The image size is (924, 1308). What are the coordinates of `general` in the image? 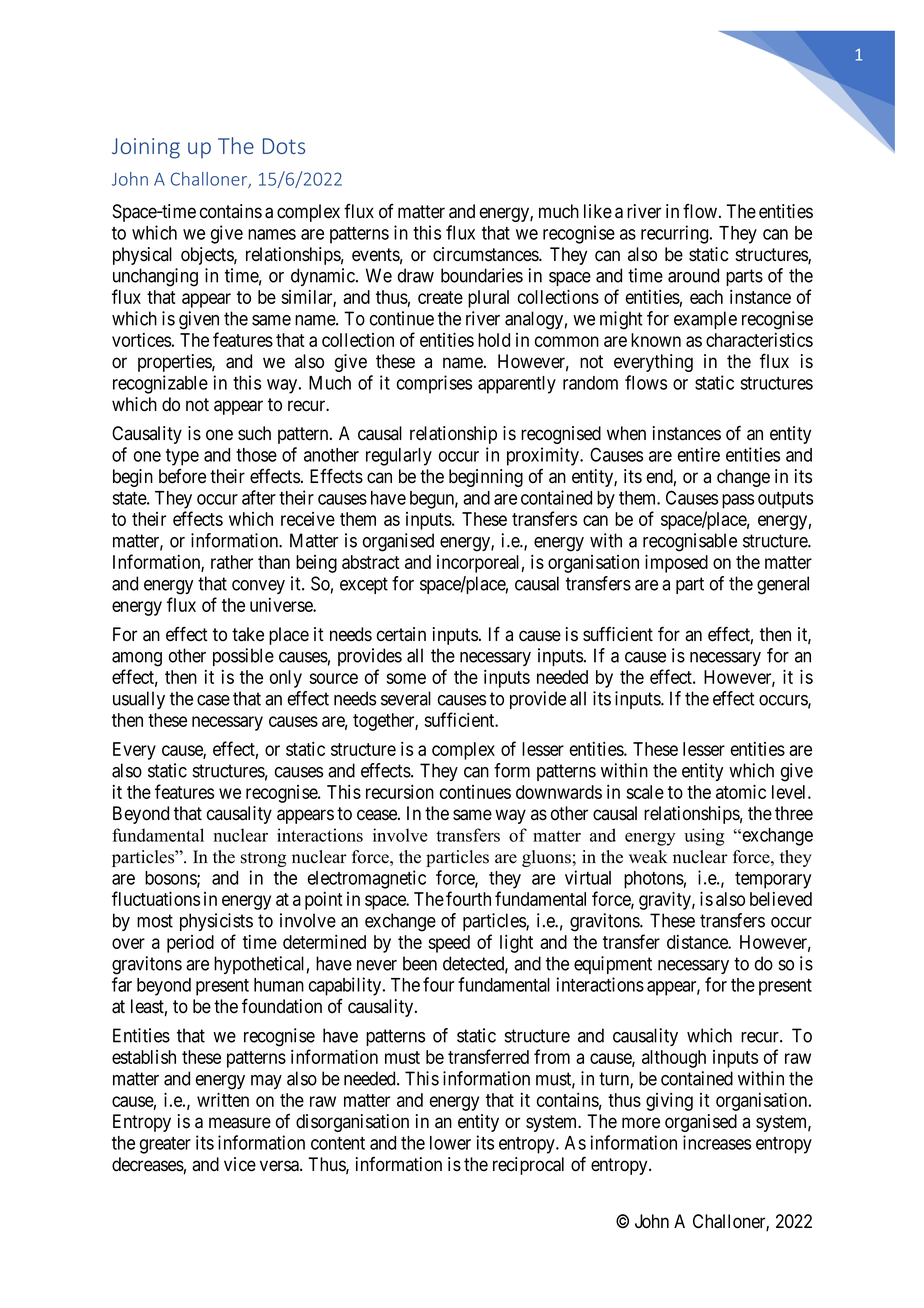 It's located at (783, 585).
